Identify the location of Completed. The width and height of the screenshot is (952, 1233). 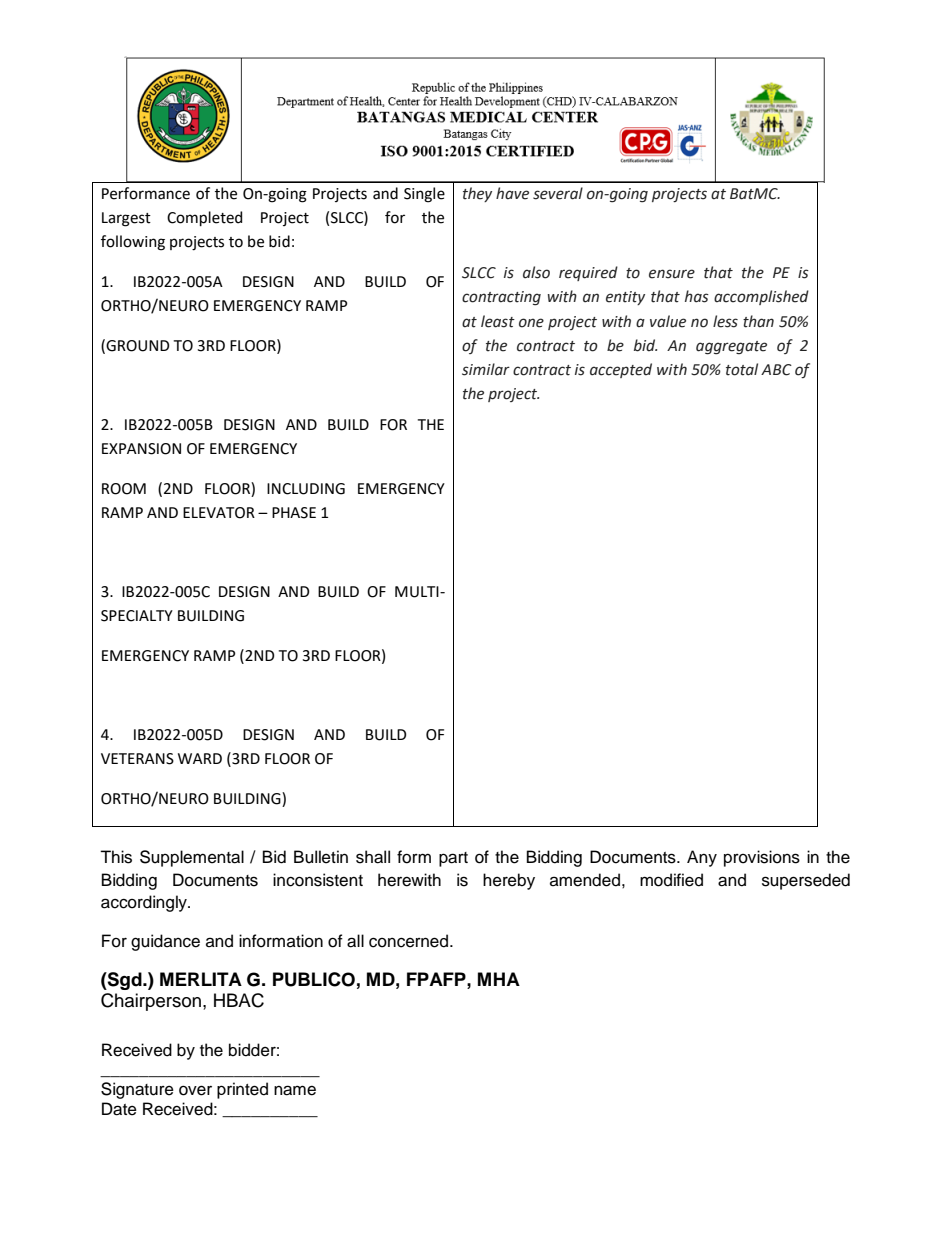
(204, 218).
